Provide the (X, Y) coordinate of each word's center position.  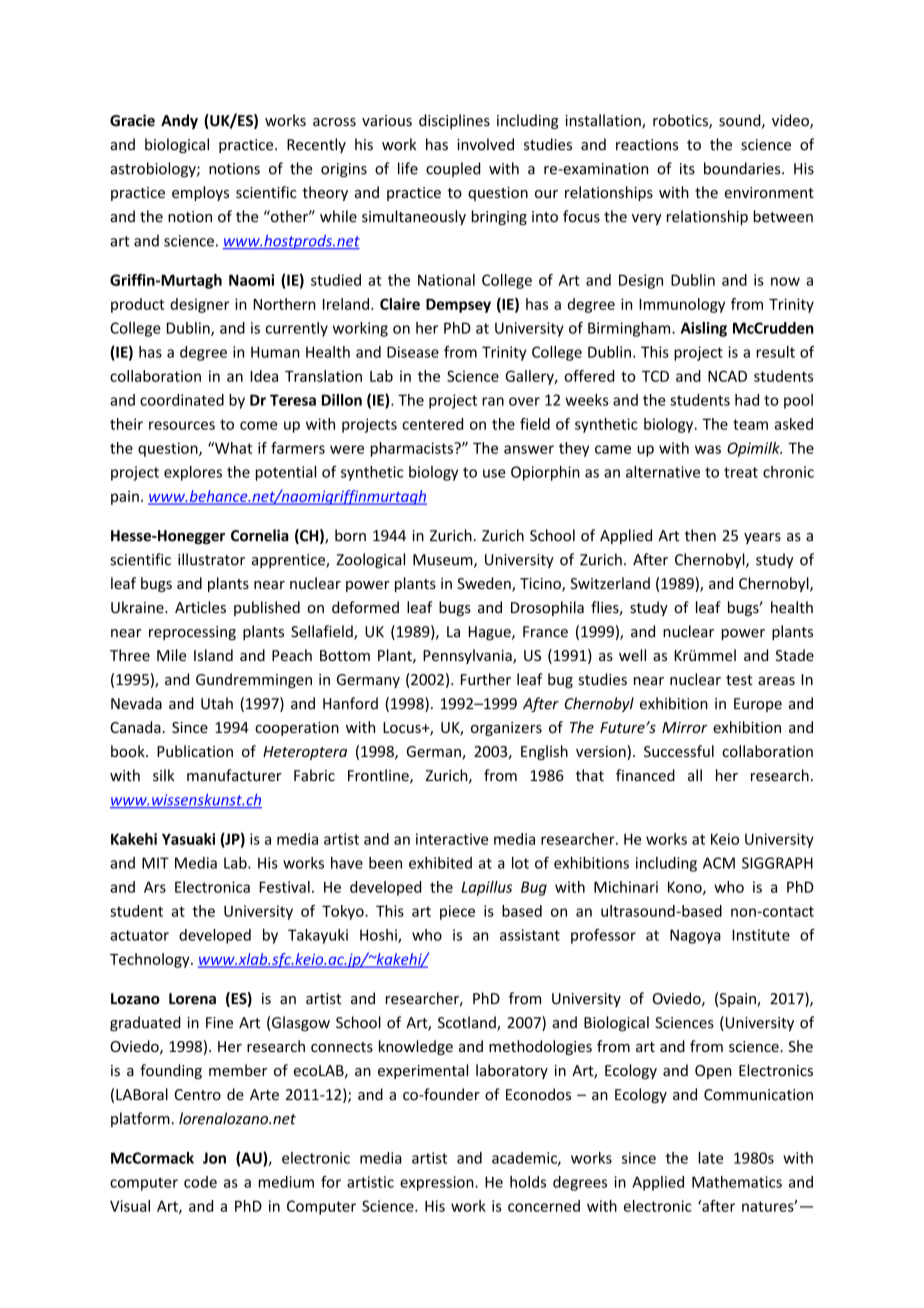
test (739, 680)
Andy (179, 121)
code (200, 1182)
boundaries (743, 168)
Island (213, 655)
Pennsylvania (468, 656)
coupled (453, 169)
